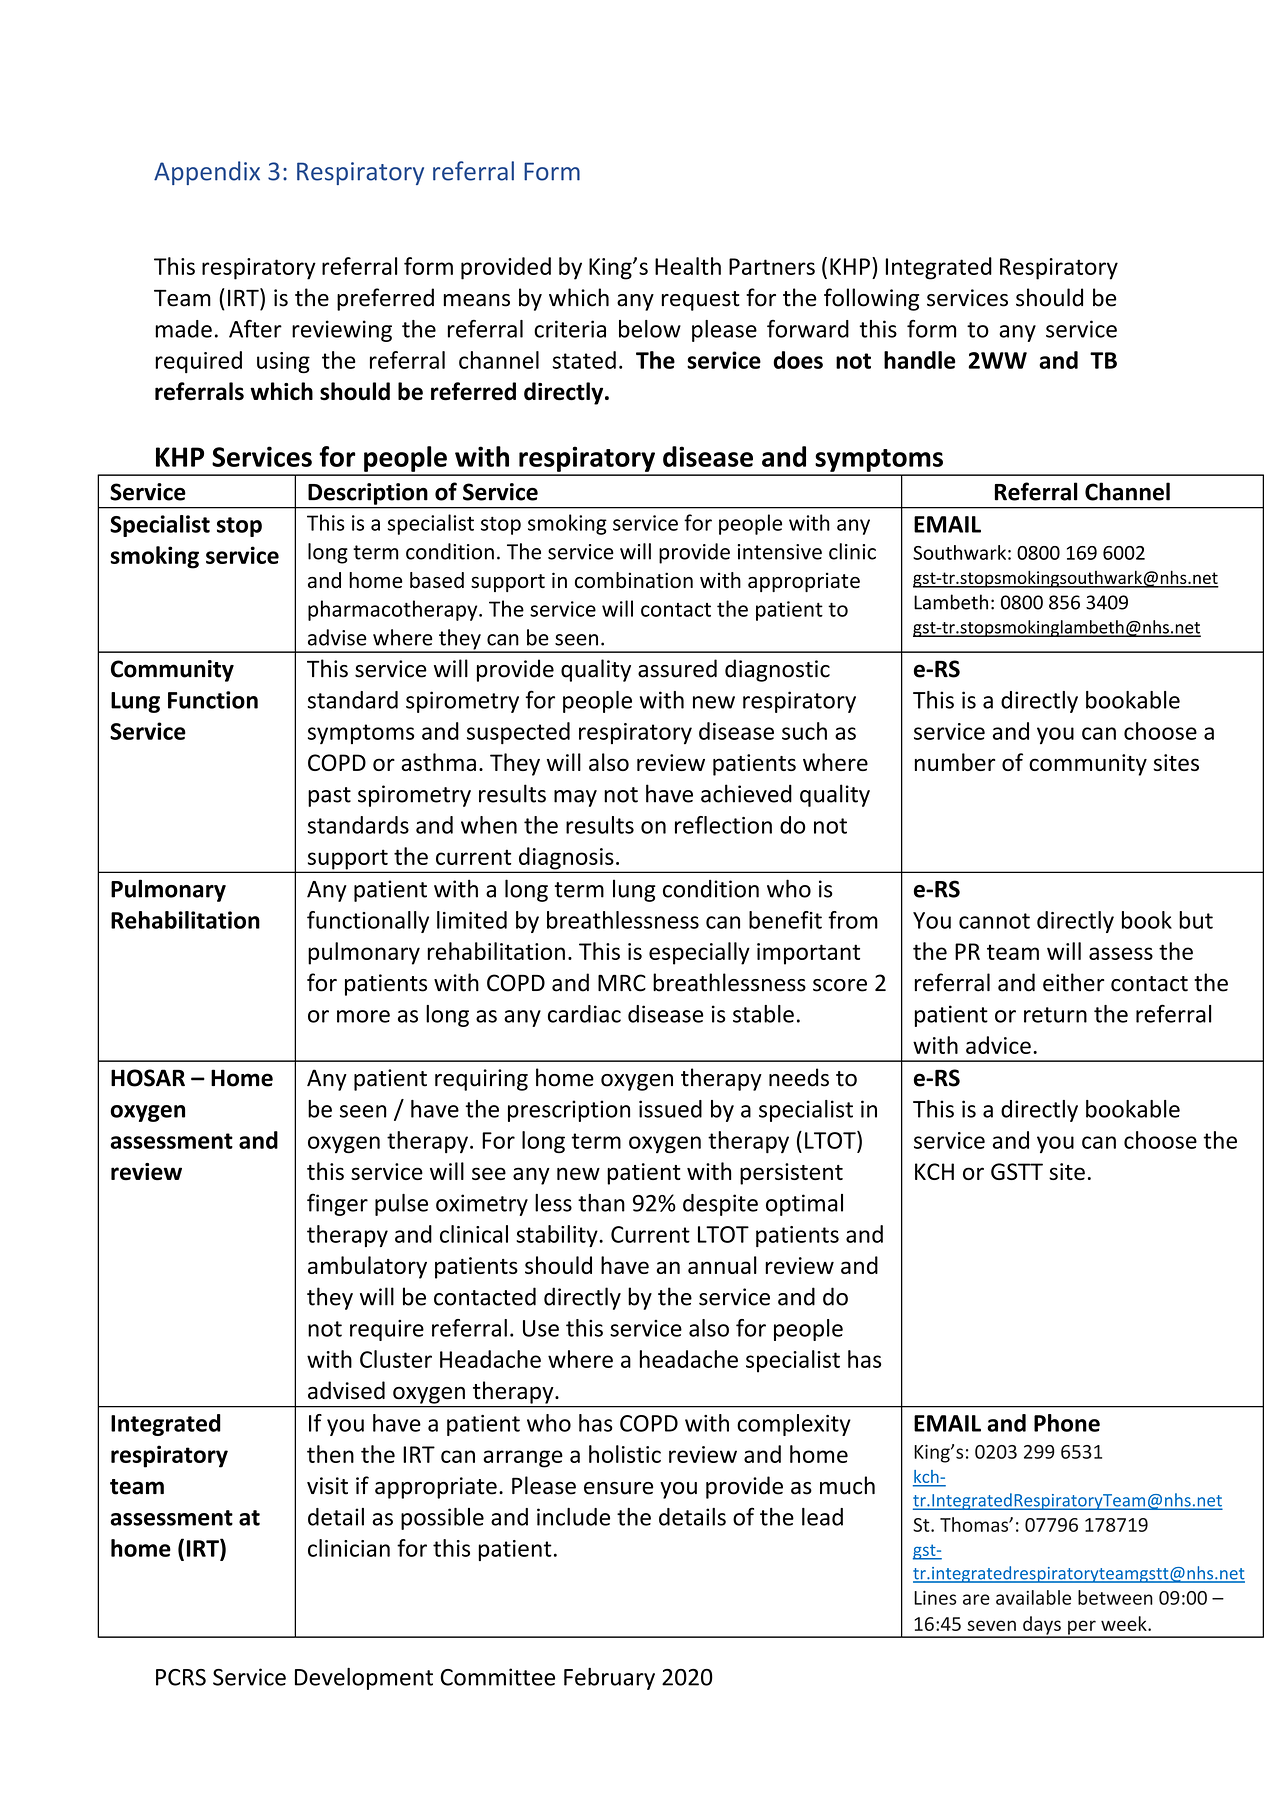 The image size is (1272, 1799). Describe the element at coordinates (871, 299) in the image. I see `following` at that location.
